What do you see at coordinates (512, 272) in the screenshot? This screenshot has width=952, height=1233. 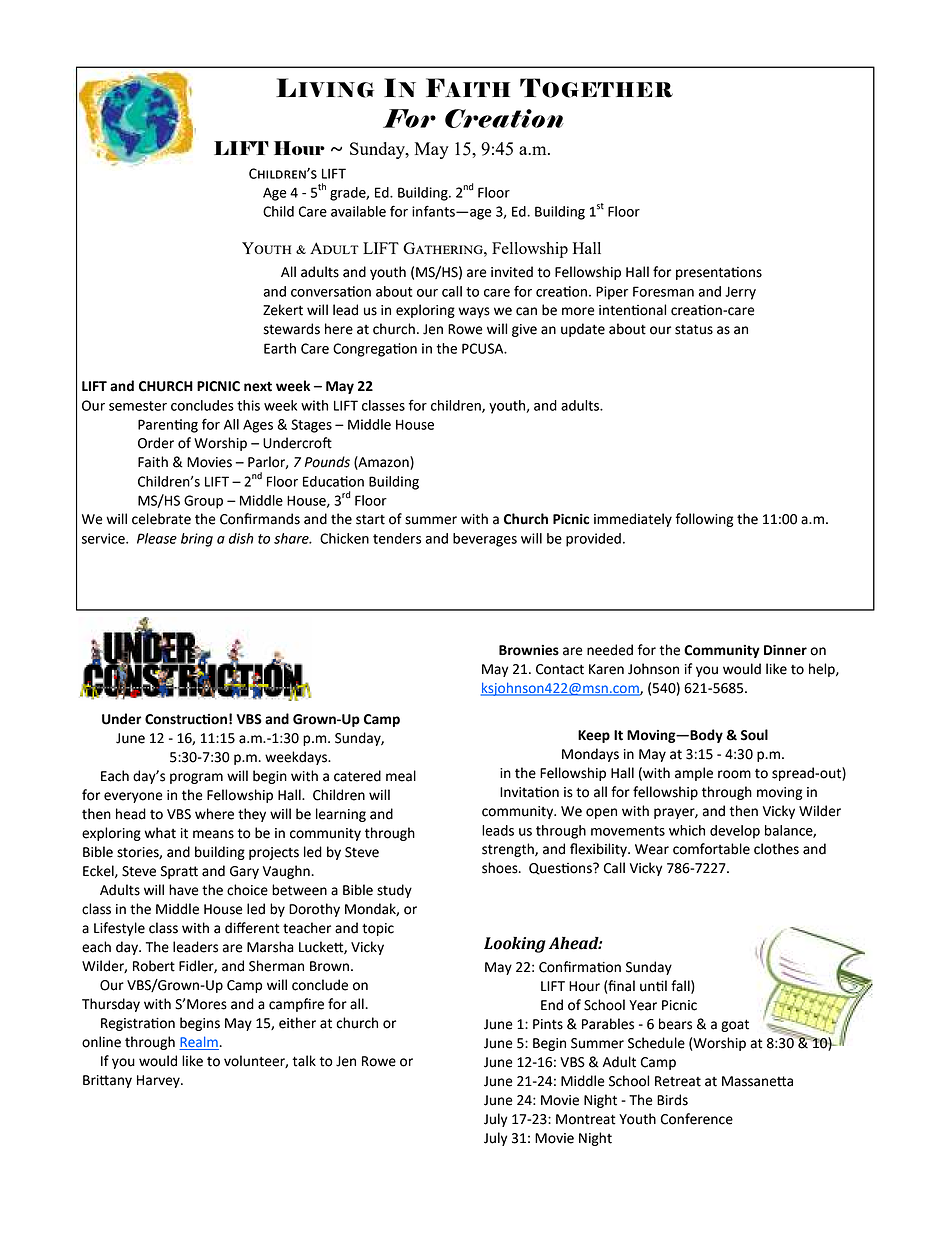 I see `invited` at bounding box center [512, 272].
